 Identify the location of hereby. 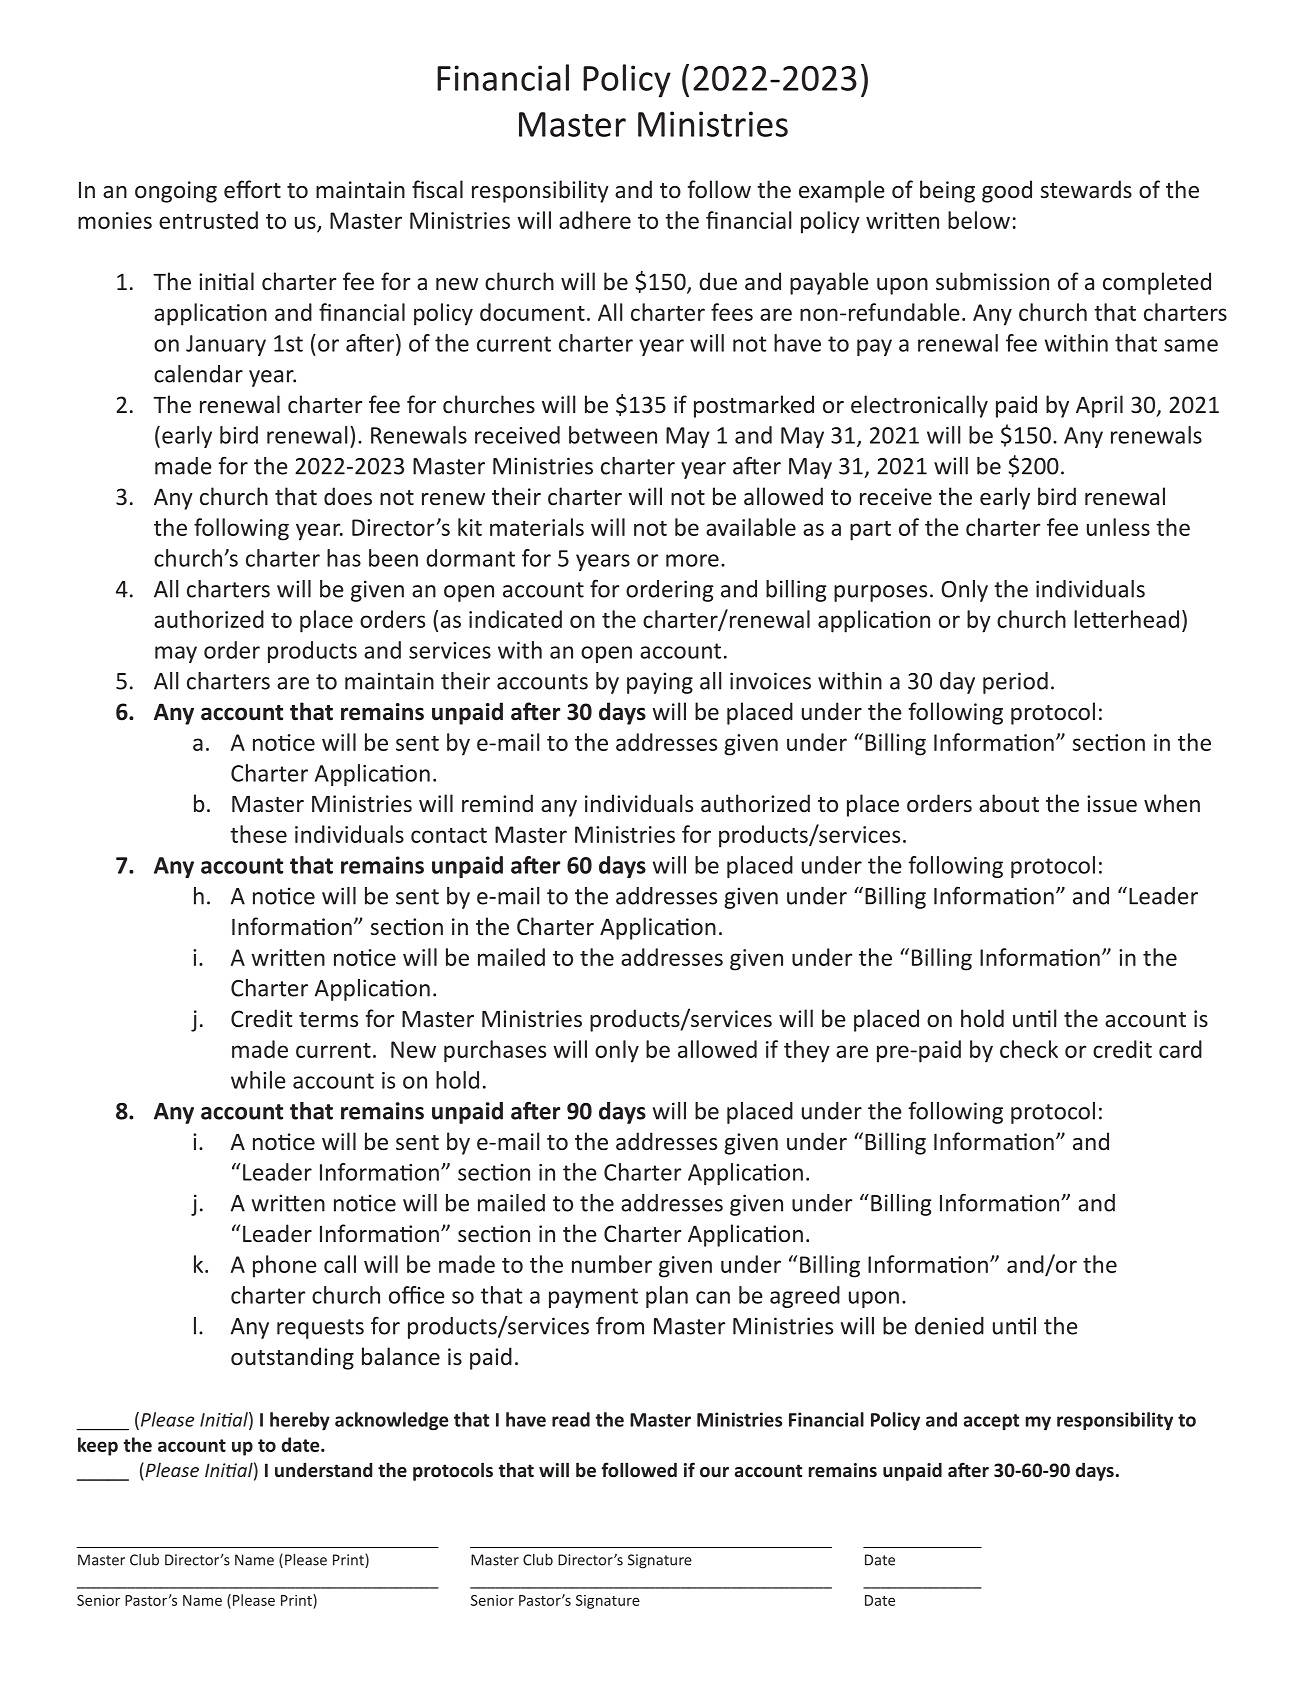
(300, 1421).
